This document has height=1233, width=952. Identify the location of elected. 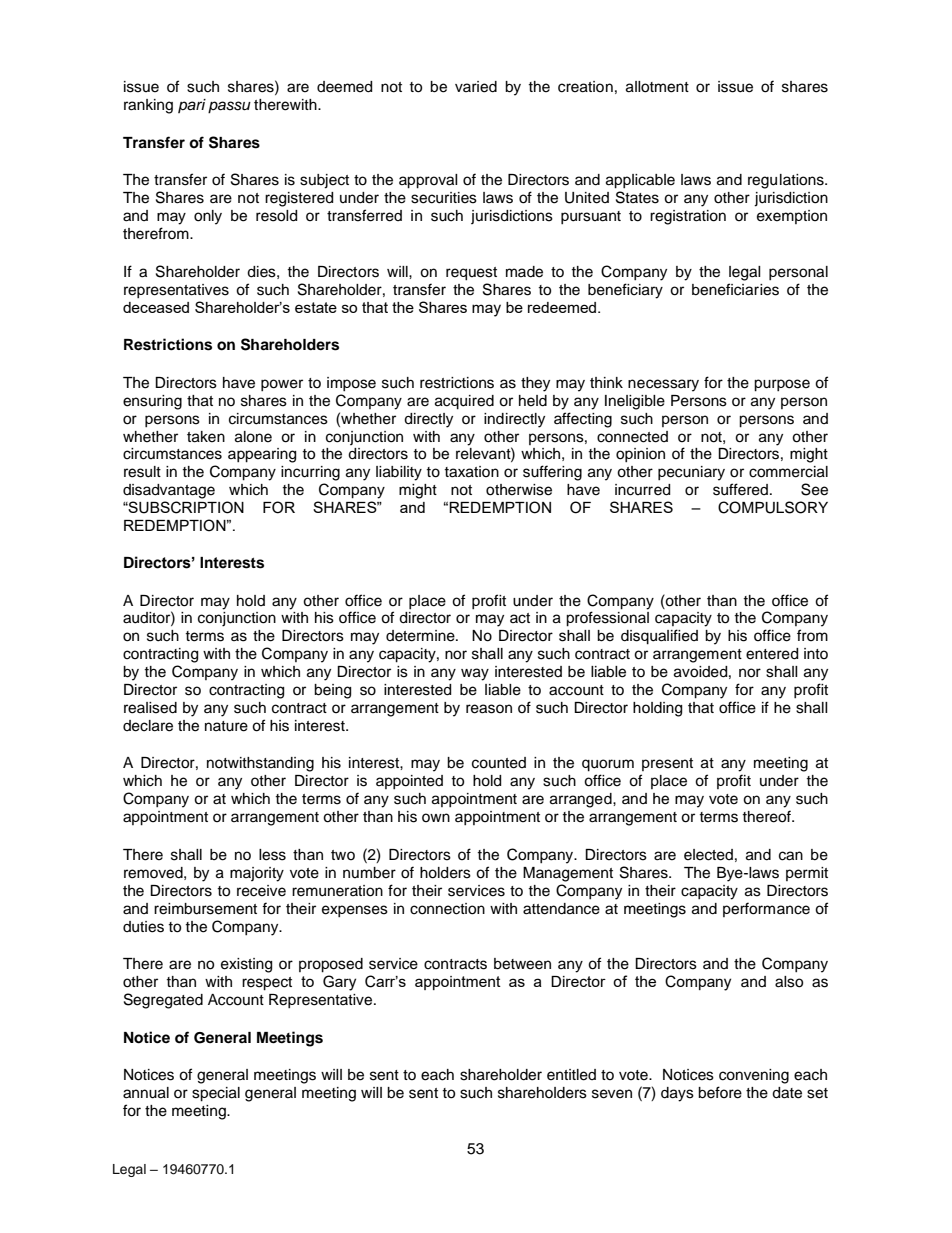
(708, 855).
